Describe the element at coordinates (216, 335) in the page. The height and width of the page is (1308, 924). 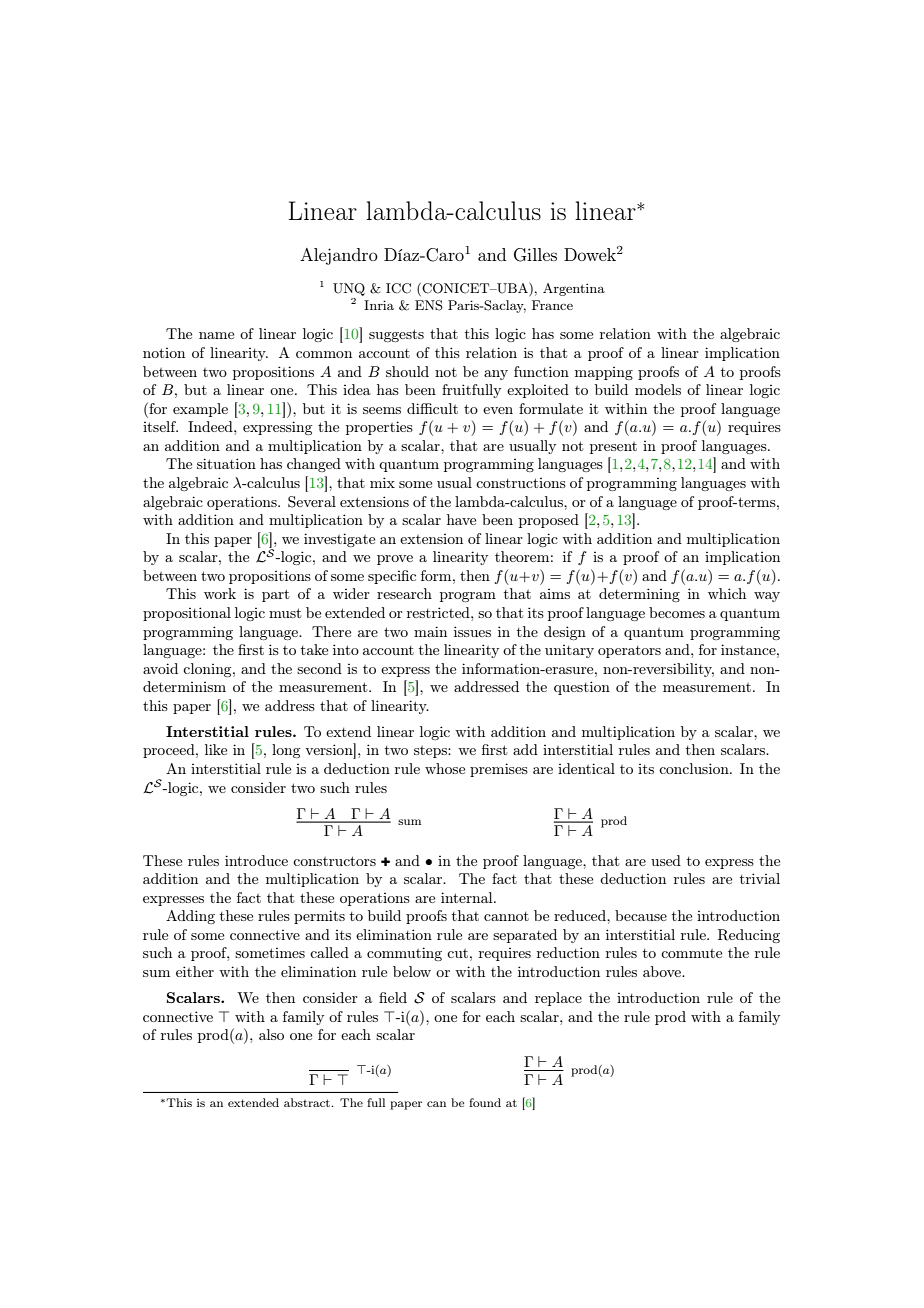
I see `name` at that location.
